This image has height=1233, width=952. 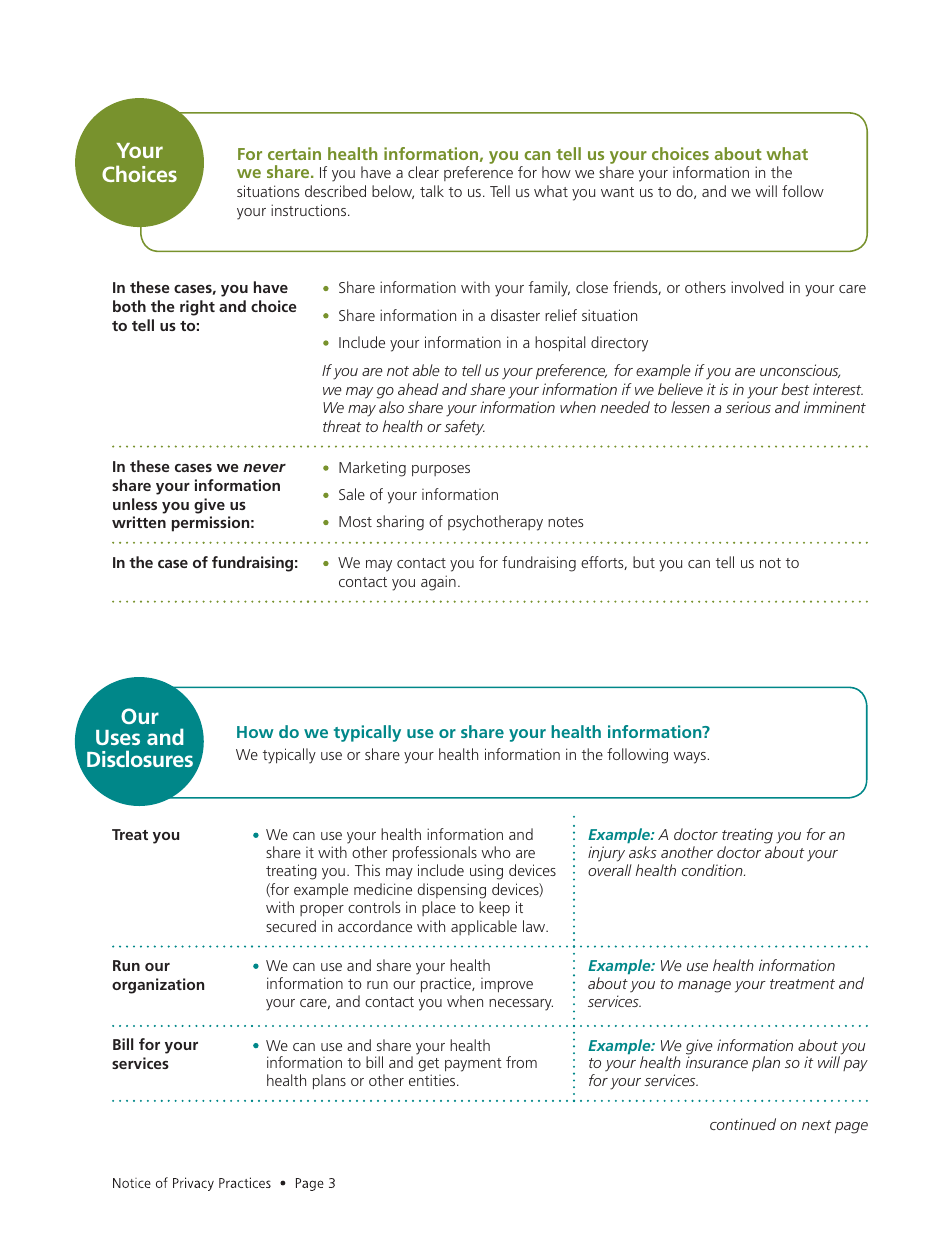 I want to click on condition, so click(x=713, y=870).
